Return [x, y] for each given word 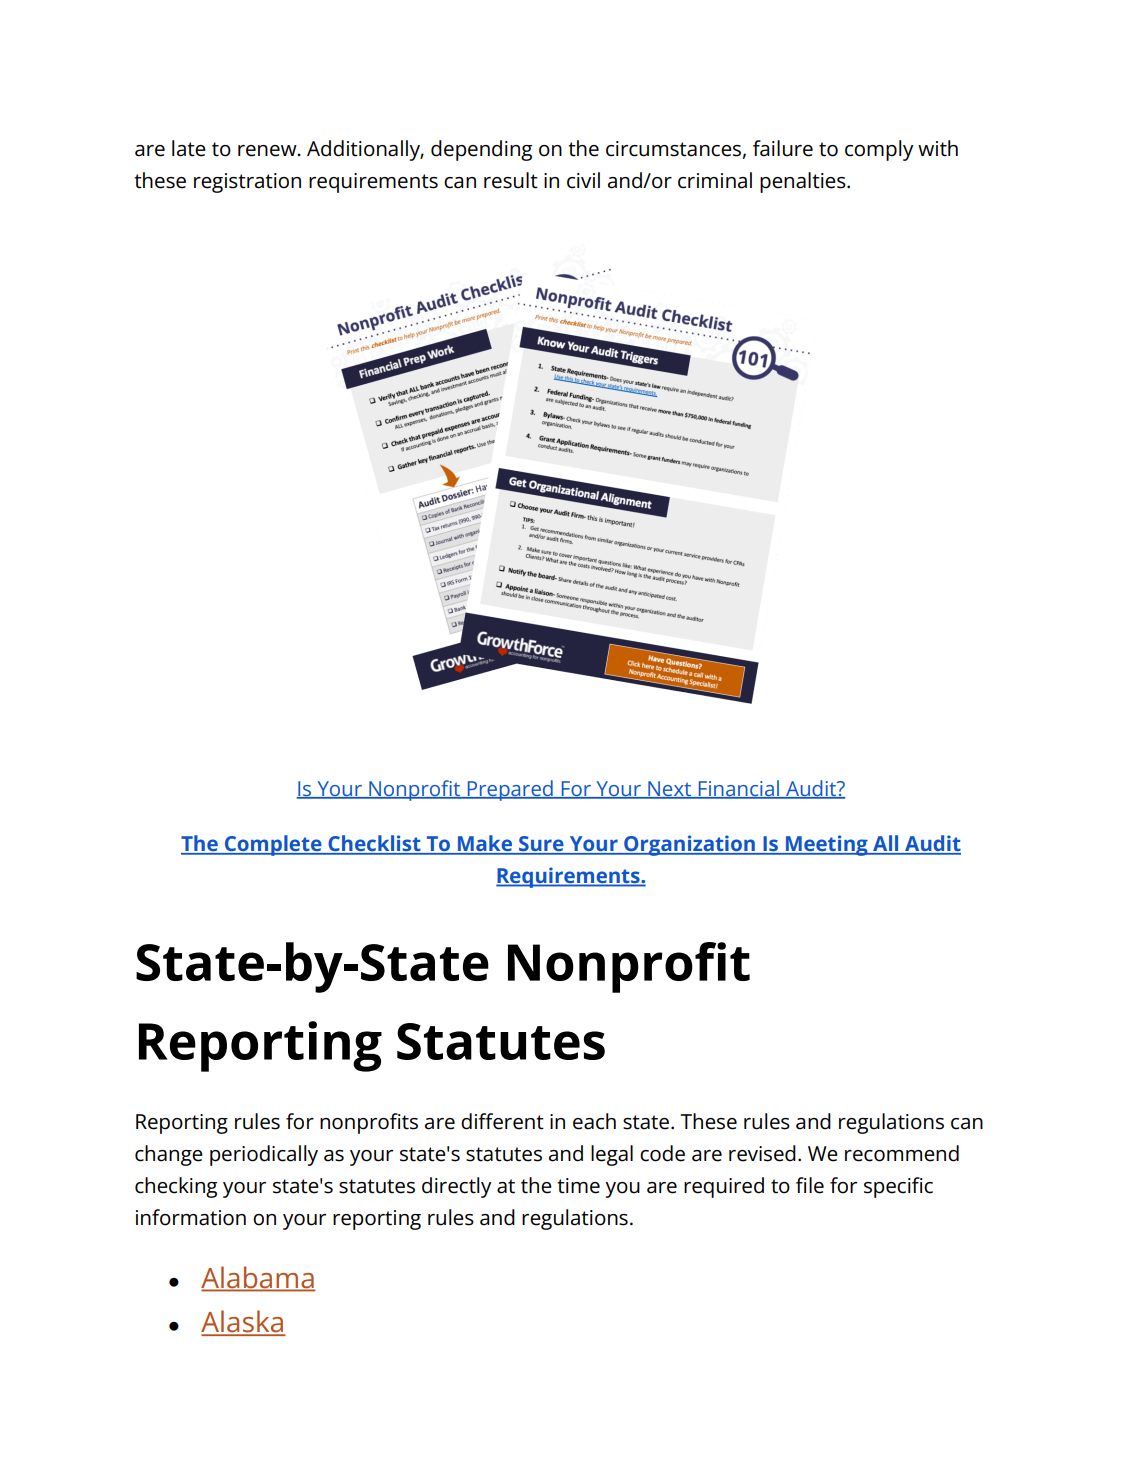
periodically [264, 1155]
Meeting [826, 845]
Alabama [258, 1278]
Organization [689, 845]
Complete [273, 845]
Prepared [510, 790]
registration [247, 183]
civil [583, 180]
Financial [738, 789]
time [578, 1186]
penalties [804, 182]
